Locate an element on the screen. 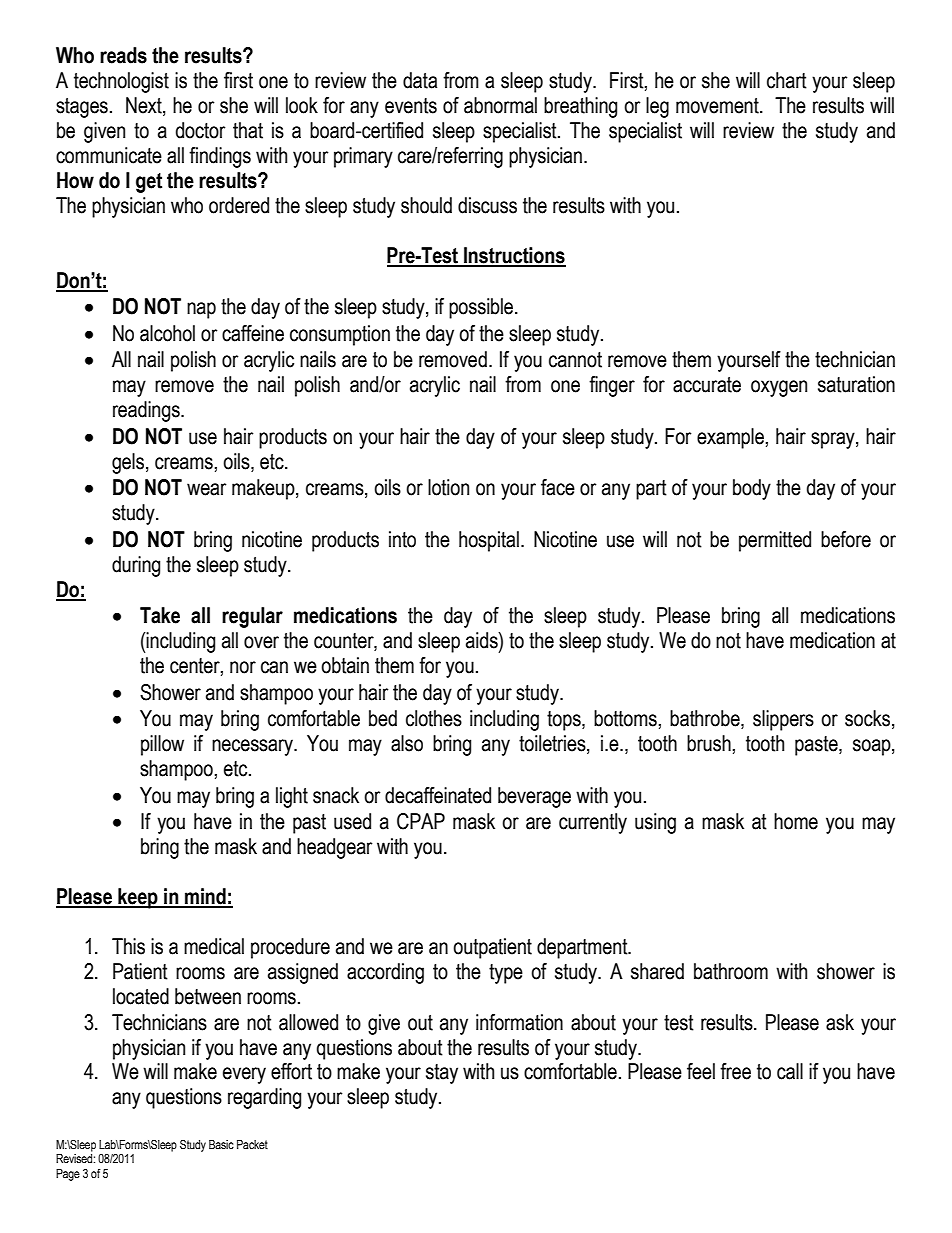 This screenshot has height=1233, width=952. chart is located at coordinates (787, 80).
